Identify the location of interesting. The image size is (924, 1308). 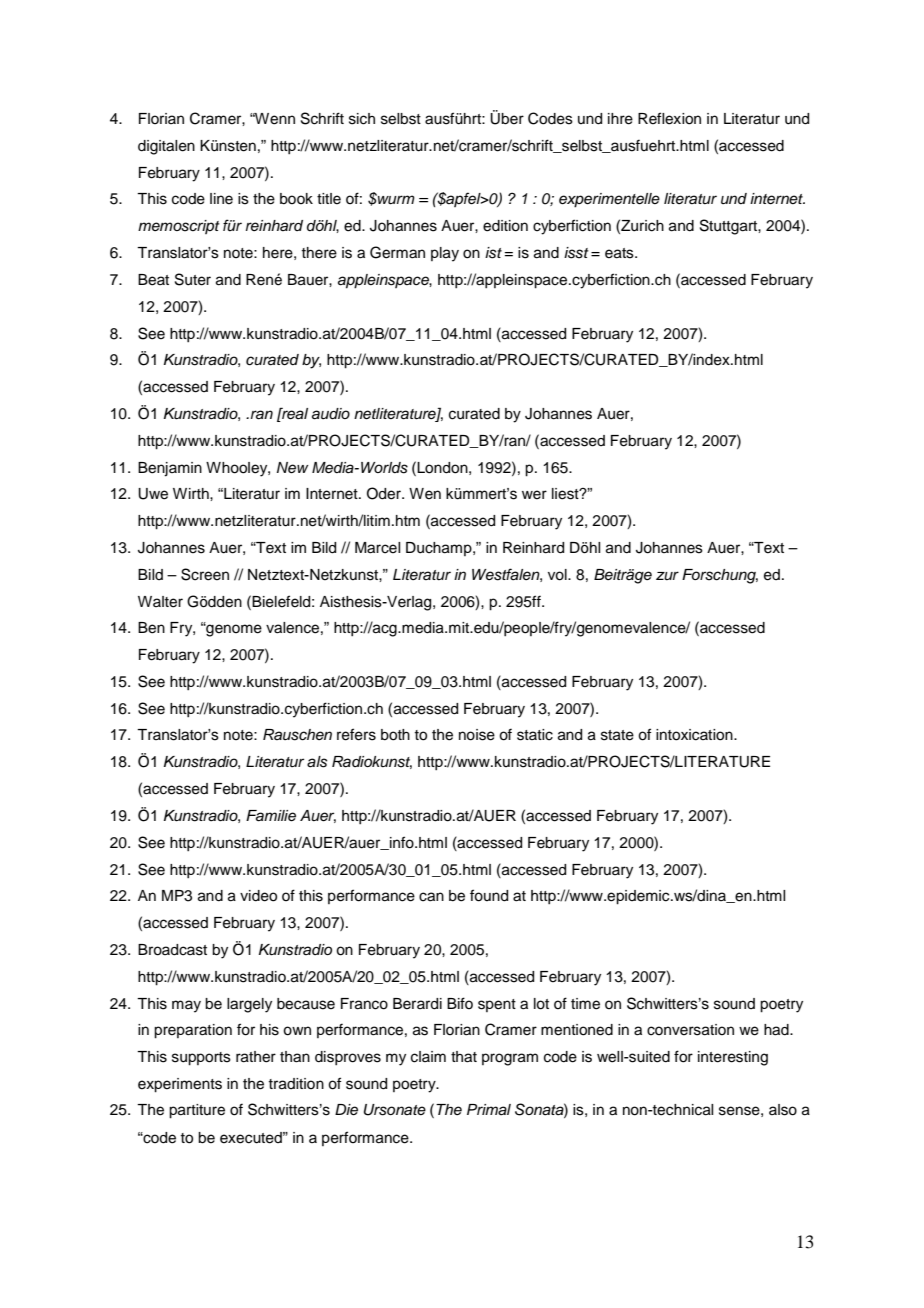
(733, 1058).
